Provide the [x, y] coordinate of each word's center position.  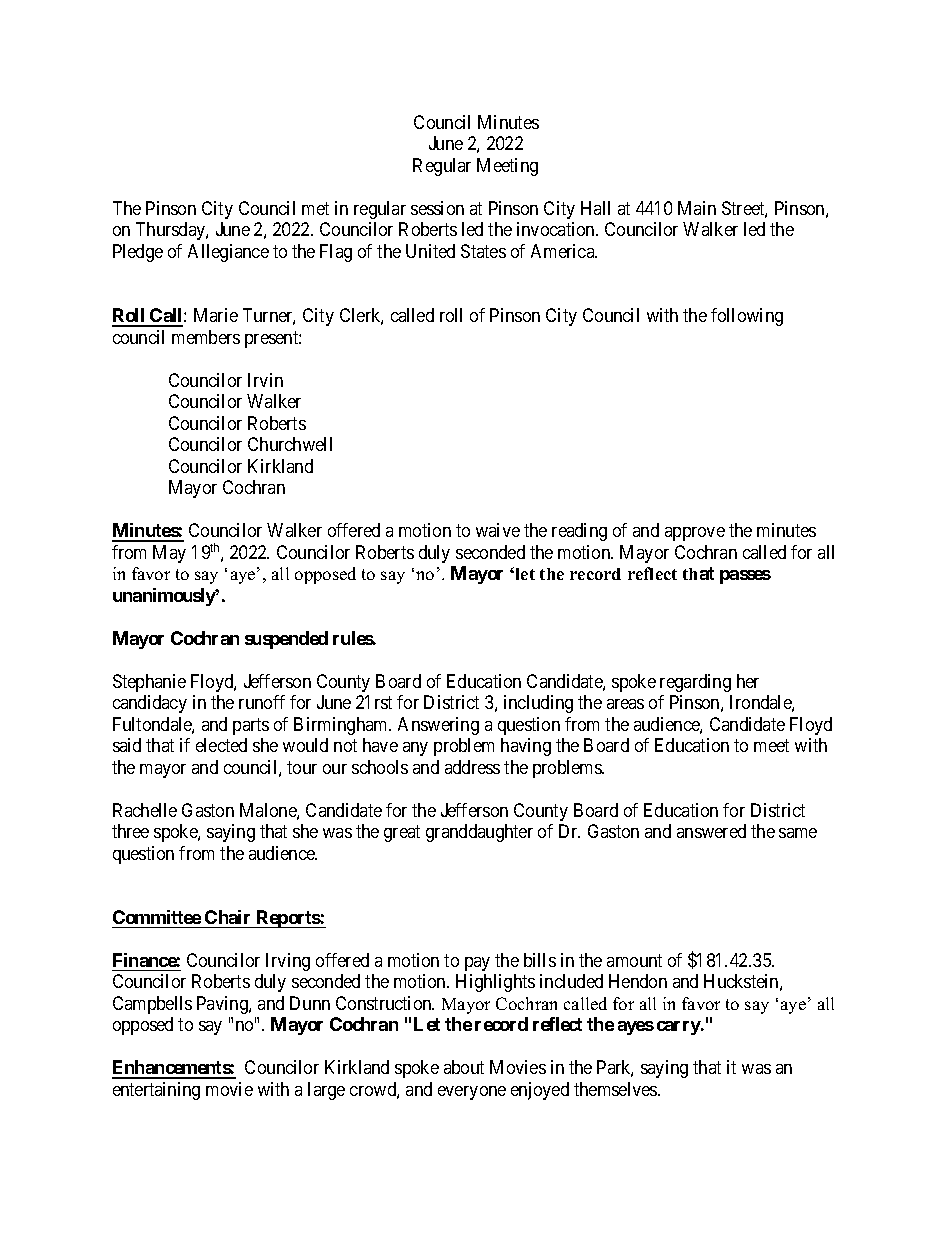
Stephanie [149, 683]
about [464, 1067]
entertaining [156, 1091]
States [483, 251]
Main [697, 208]
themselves [616, 1089]
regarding [695, 683]
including [538, 704]
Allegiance [228, 253]
